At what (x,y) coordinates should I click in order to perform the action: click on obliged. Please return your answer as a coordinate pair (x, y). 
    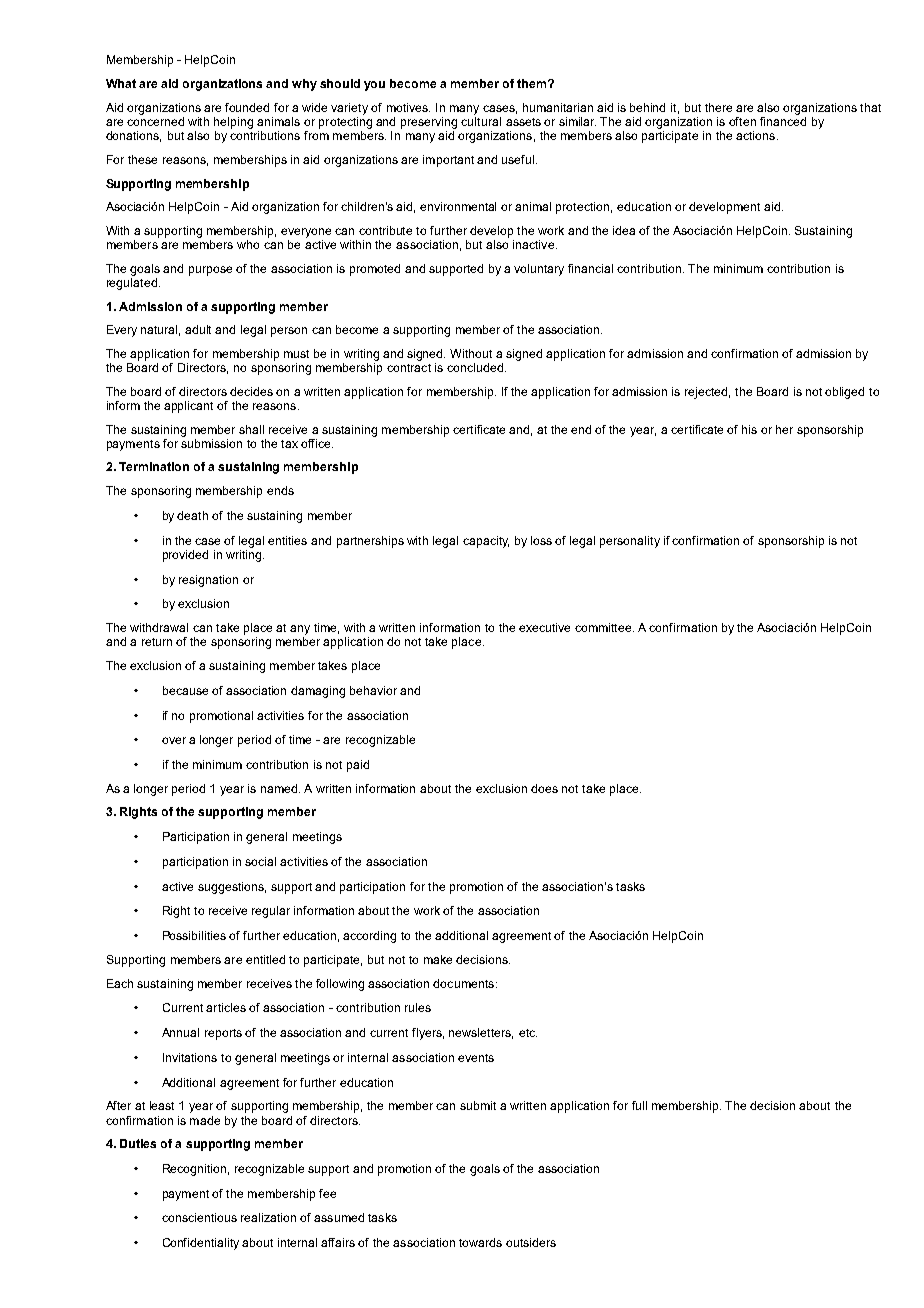
    Looking at the image, I should click on (844, 393).
